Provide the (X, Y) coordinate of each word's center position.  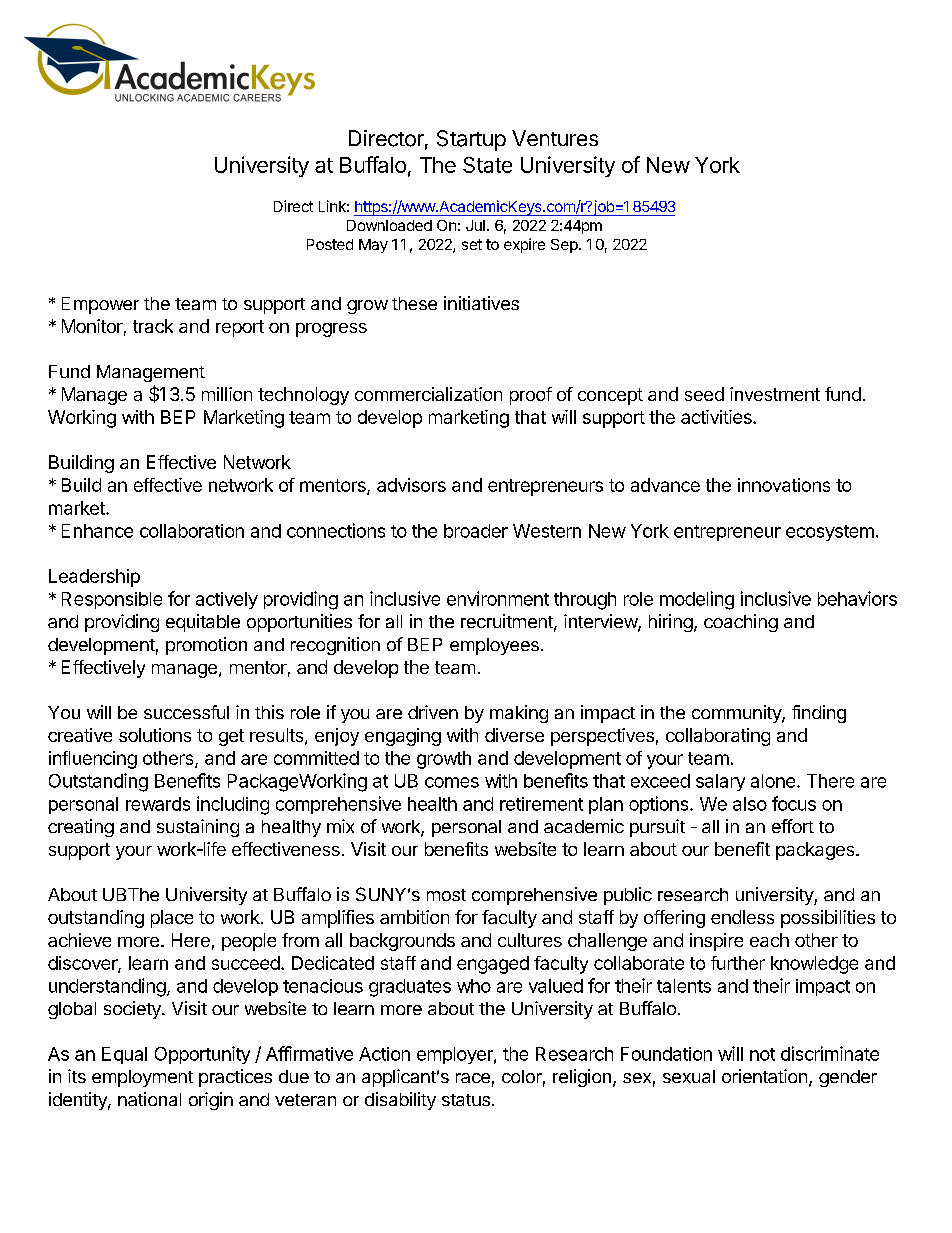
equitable (203, 623)
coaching (741, 623)
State (487, 165)
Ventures (555, 138)
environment (498, 598)
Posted (330, 244)
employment (142, 1078)
